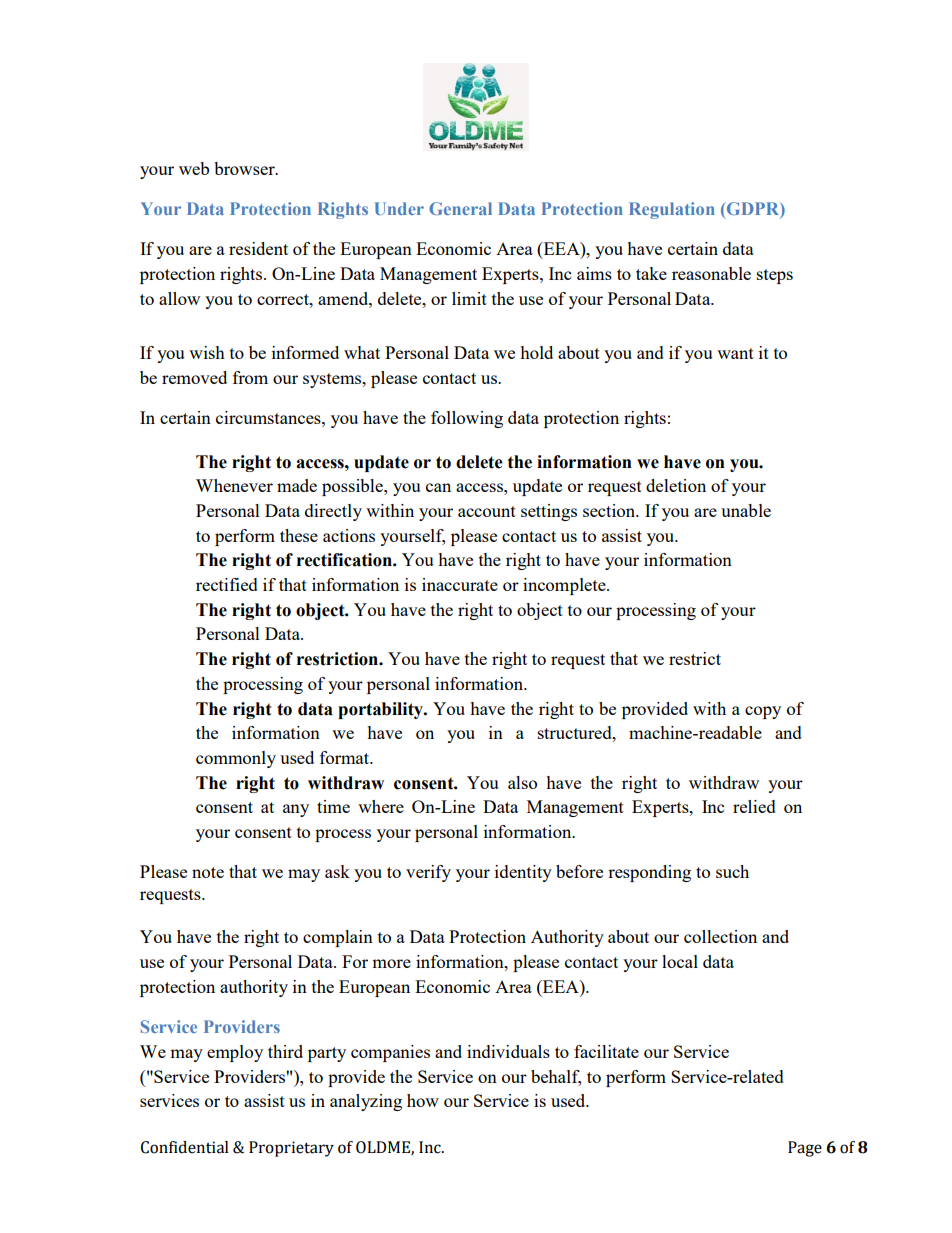  Describe the element at coordinates (487, 511) in the screenshot. I see `account` at that location.
